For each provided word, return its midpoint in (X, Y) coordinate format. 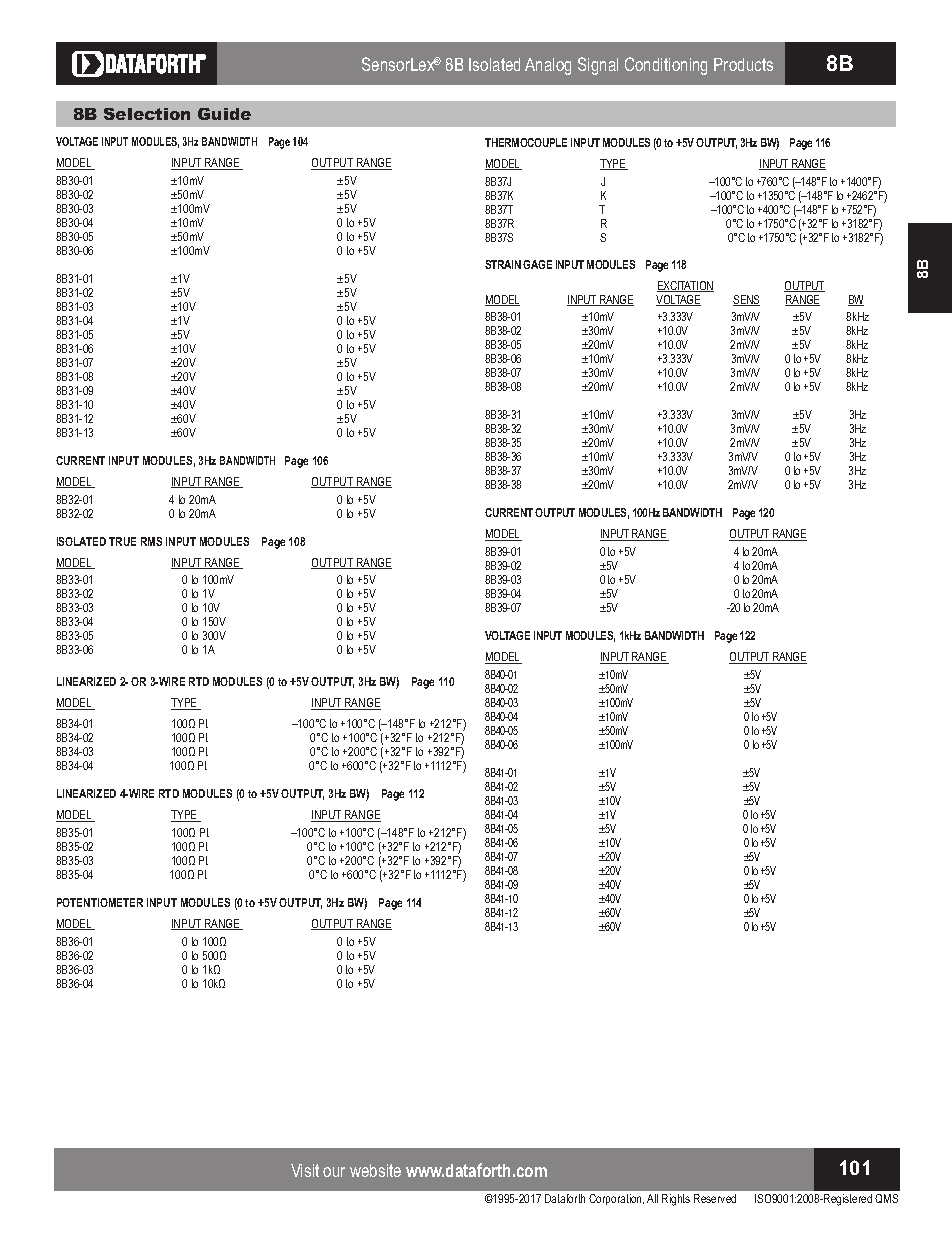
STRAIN (503, 264)
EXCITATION (685, 286)
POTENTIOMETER (100, 902)
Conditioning (666, 66)
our (334, 1172)
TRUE (122, 541)
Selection (147, 114)
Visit (305, 1170)
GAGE (537, 264)
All (652, 1198)
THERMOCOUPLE (526, 142)
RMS (151, 541)
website (375, 1170)
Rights (676, 1200)
